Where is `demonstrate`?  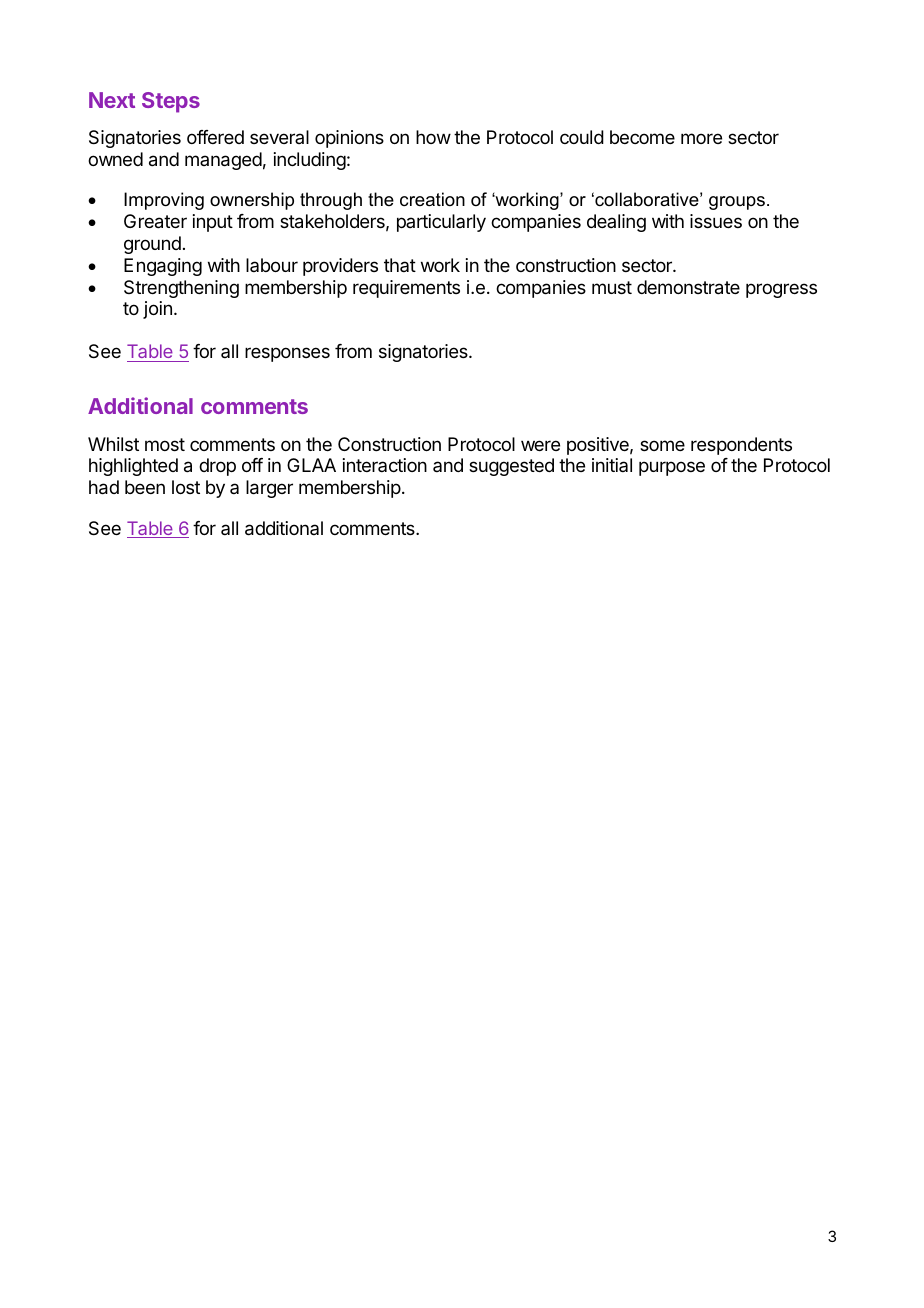
demonstrate is located at coordinates (688, 287).
